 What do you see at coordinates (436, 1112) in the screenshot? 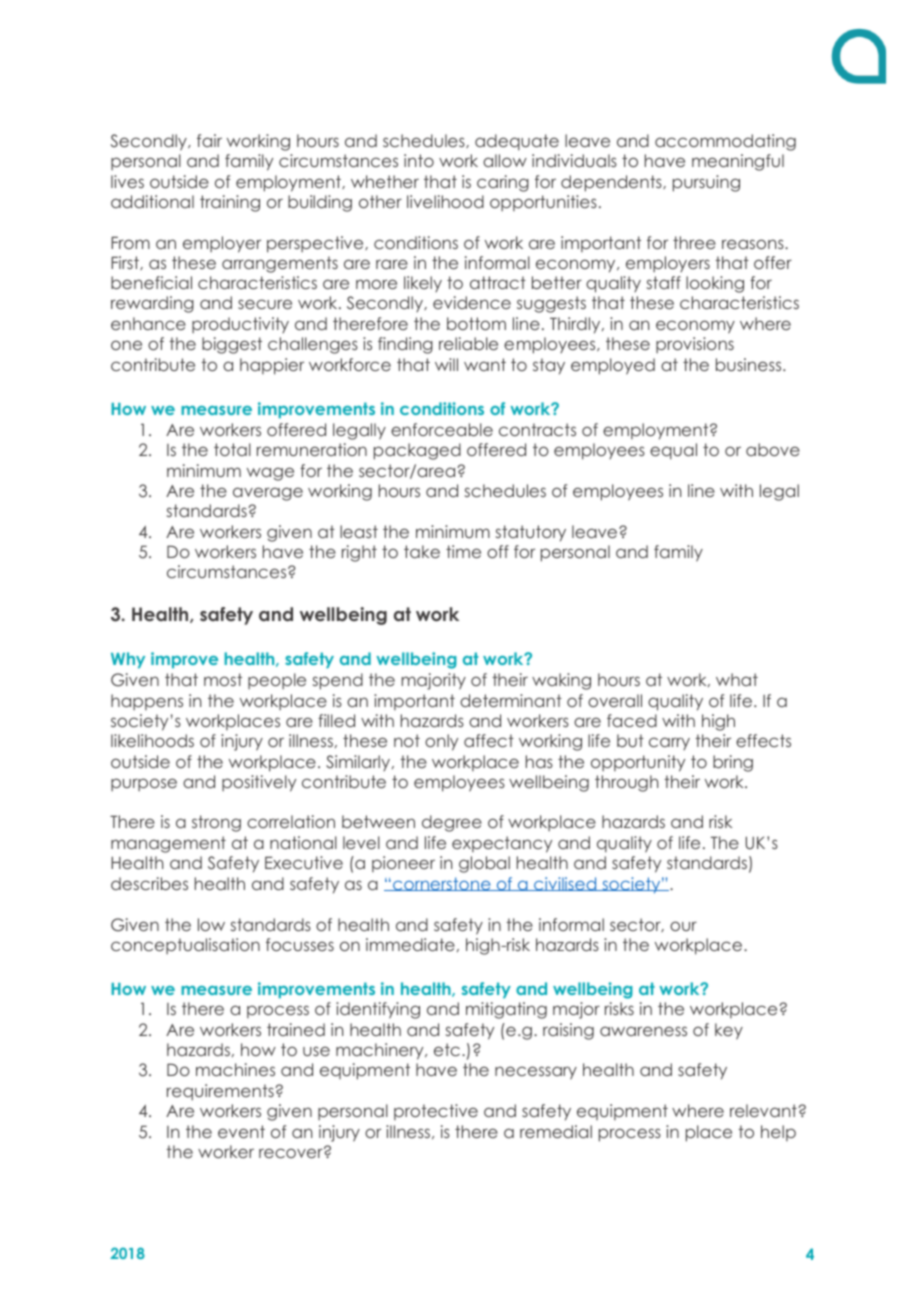
I see `protective` at bounding box center [436, 1112].
